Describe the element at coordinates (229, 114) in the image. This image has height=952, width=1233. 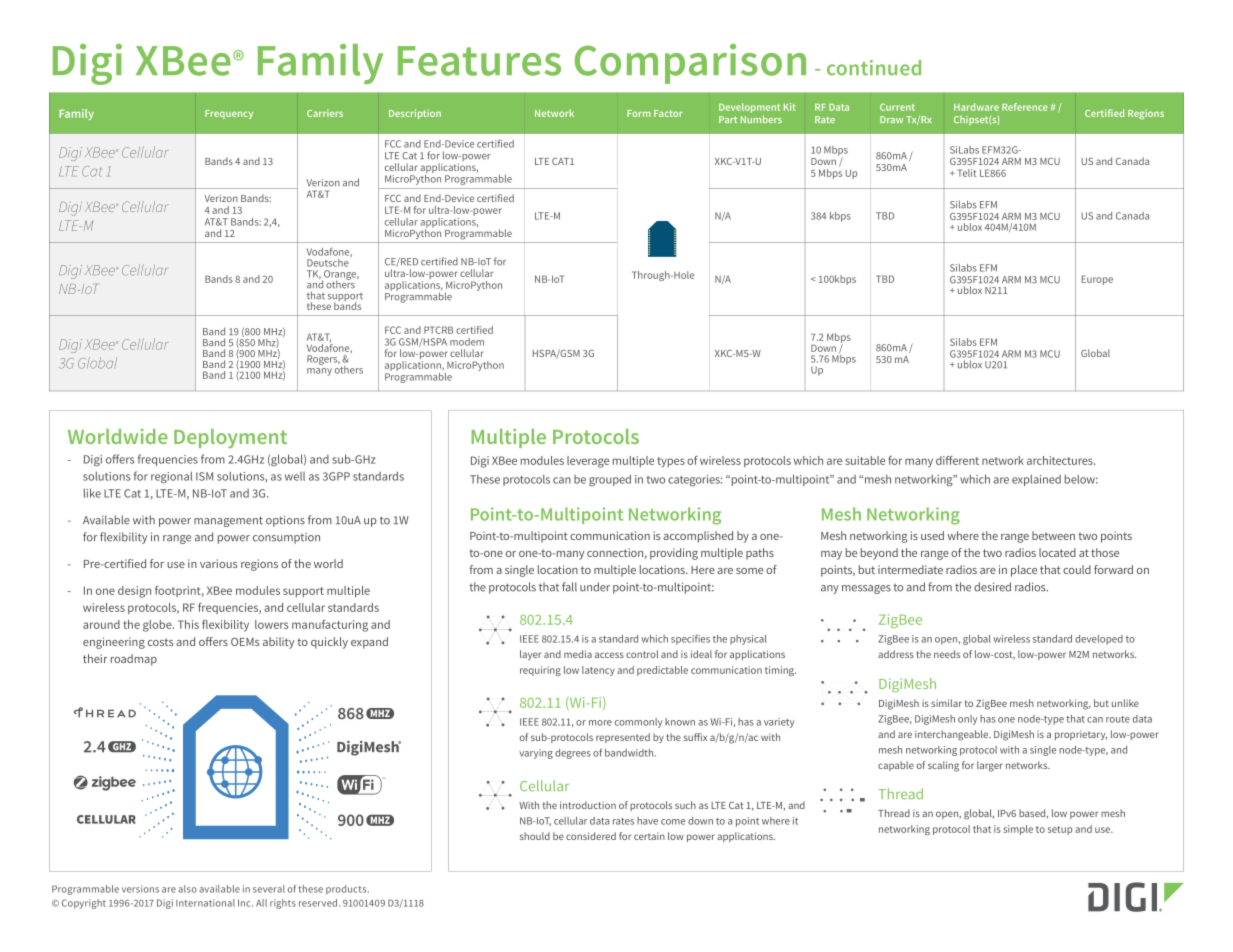
I see `Frequency` at that location.
